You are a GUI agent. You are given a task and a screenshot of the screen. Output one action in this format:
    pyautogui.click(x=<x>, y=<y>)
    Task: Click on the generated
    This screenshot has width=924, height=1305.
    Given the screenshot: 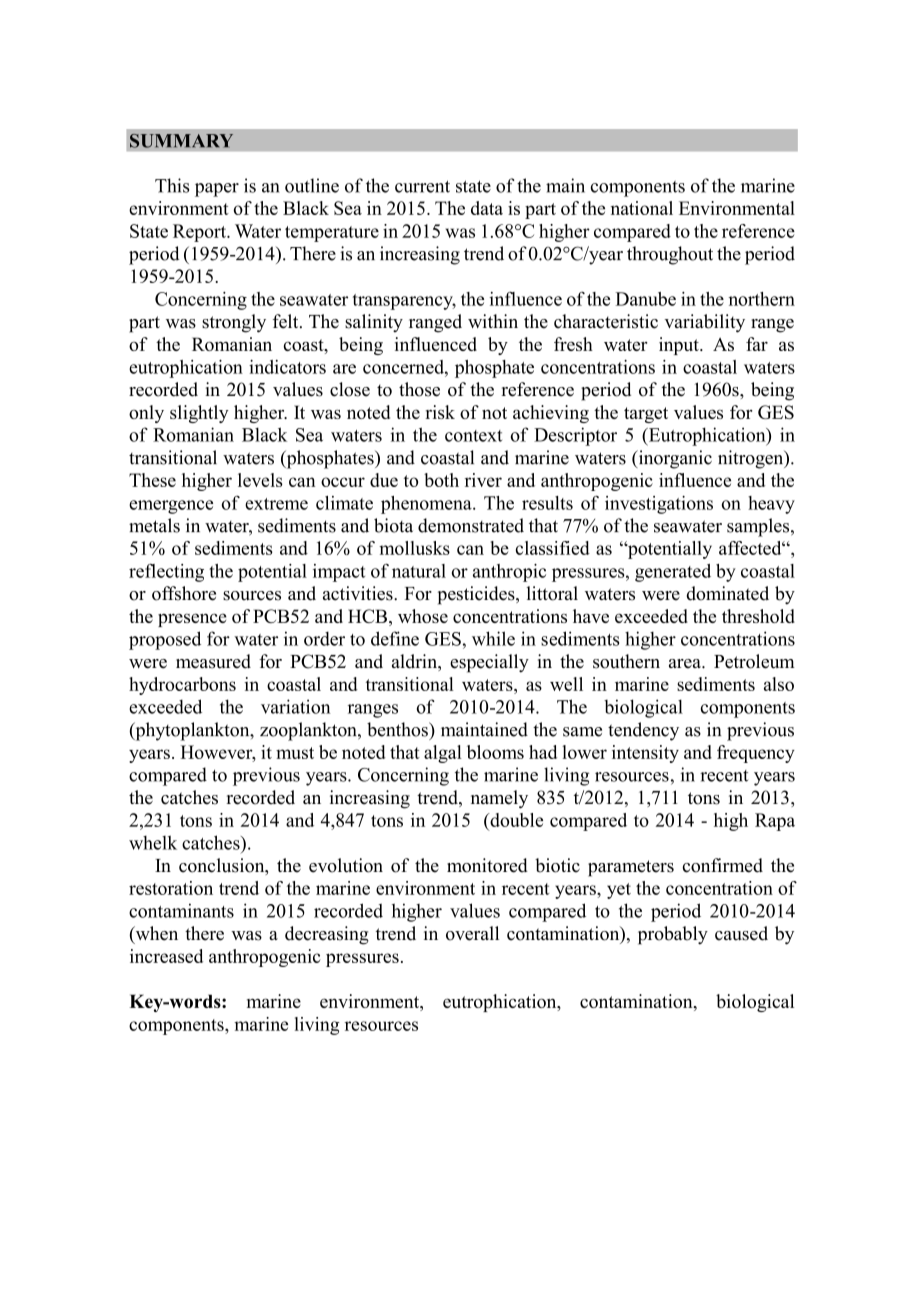 What is the action you would take?
    pyautogui.click(x=673, y=573)
